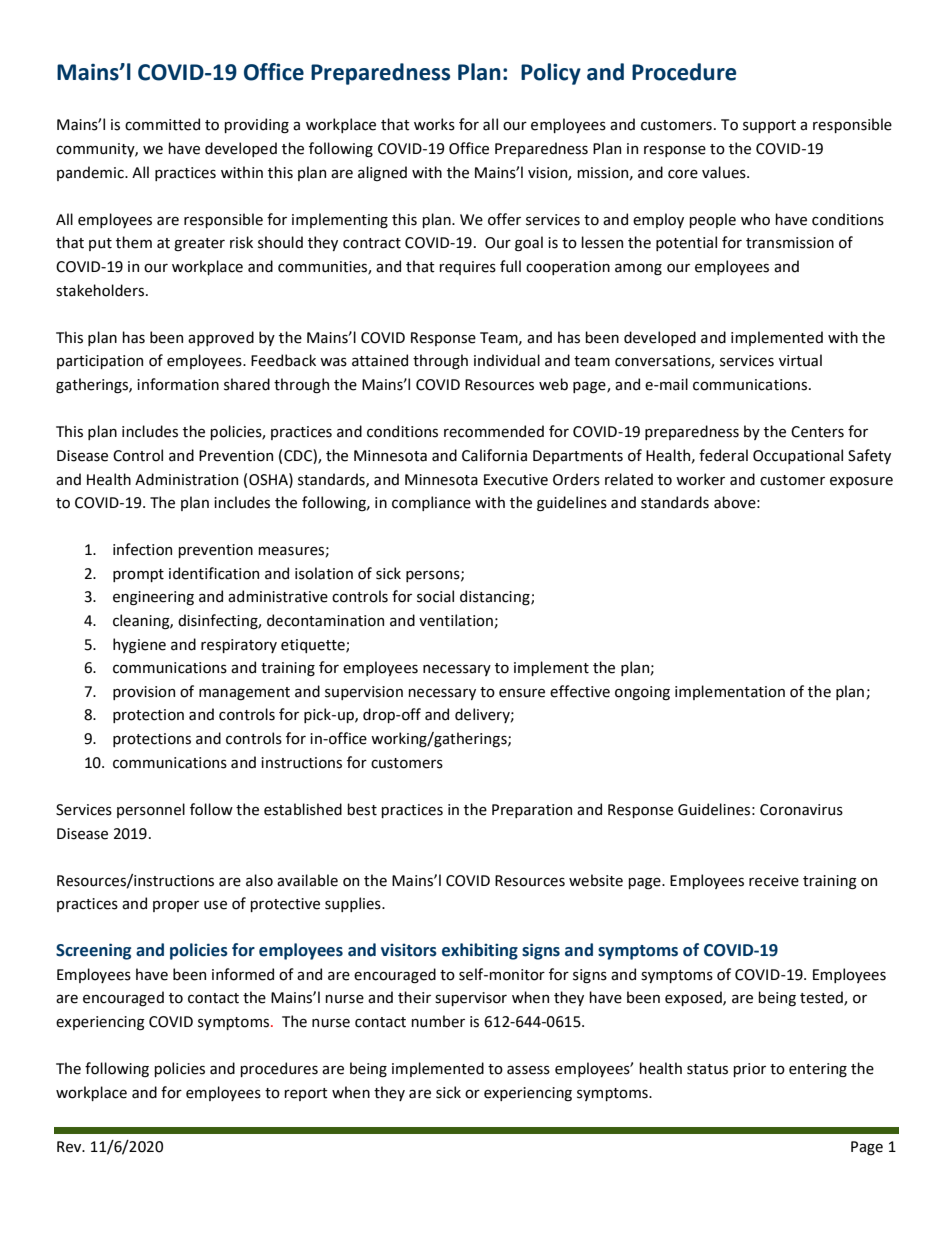 The width and height of the page is (952, 1233). Describe the element at coordinates (700, 479) in the page. I see `worker` at that location.
